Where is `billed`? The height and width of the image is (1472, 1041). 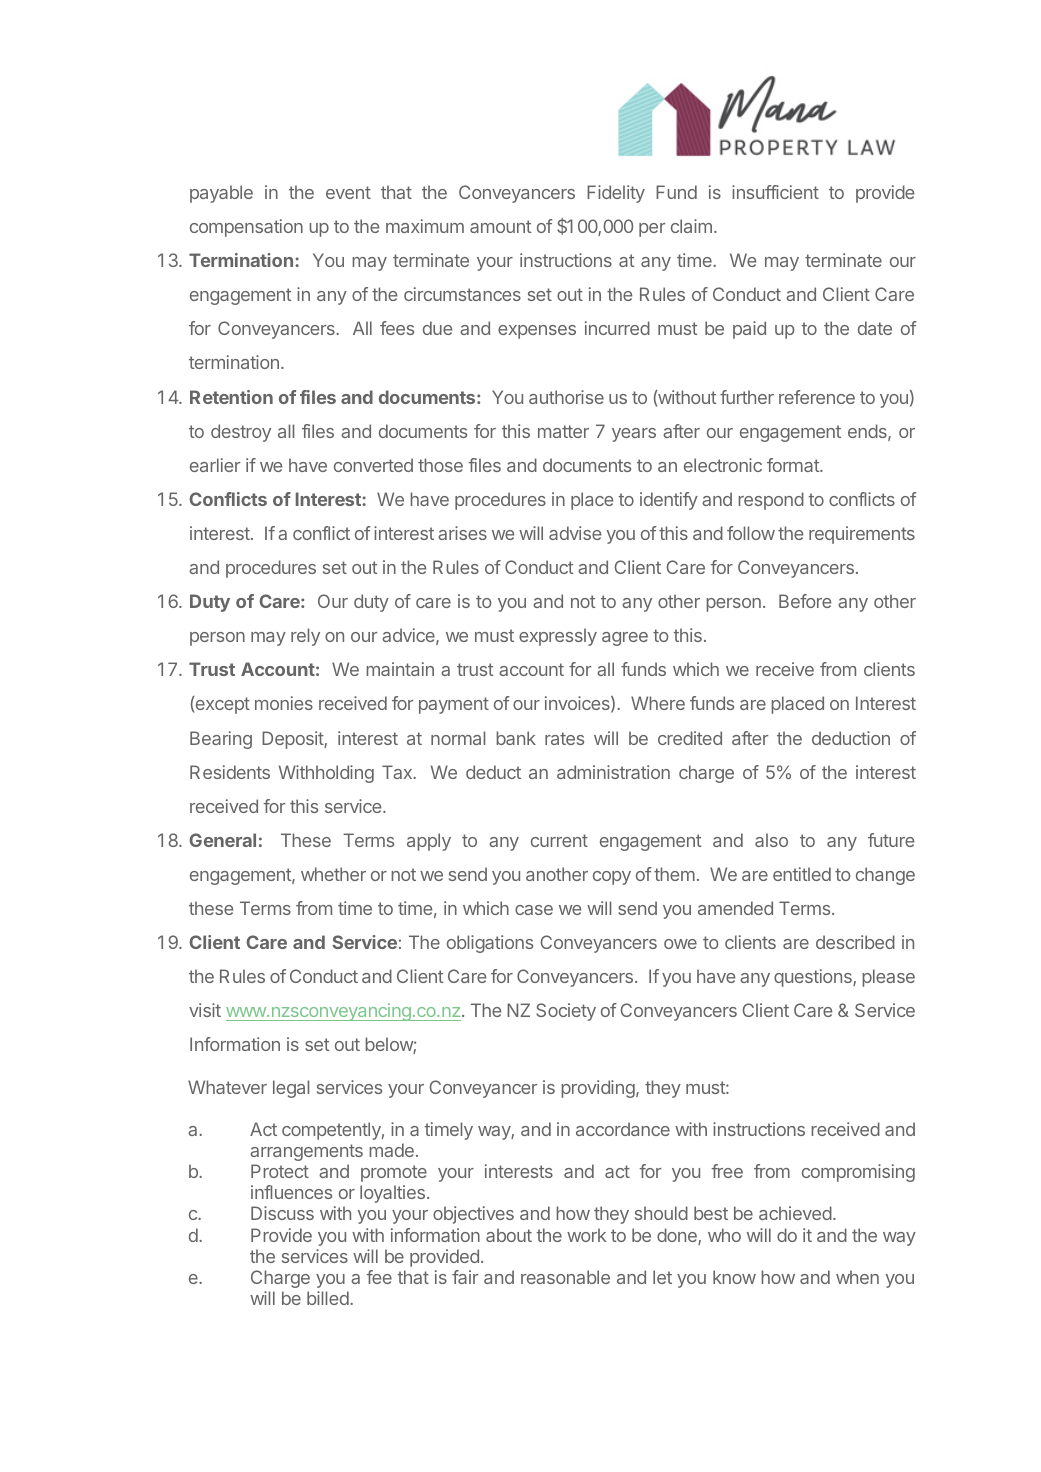
billed is located at coordinates (328, 1298).
